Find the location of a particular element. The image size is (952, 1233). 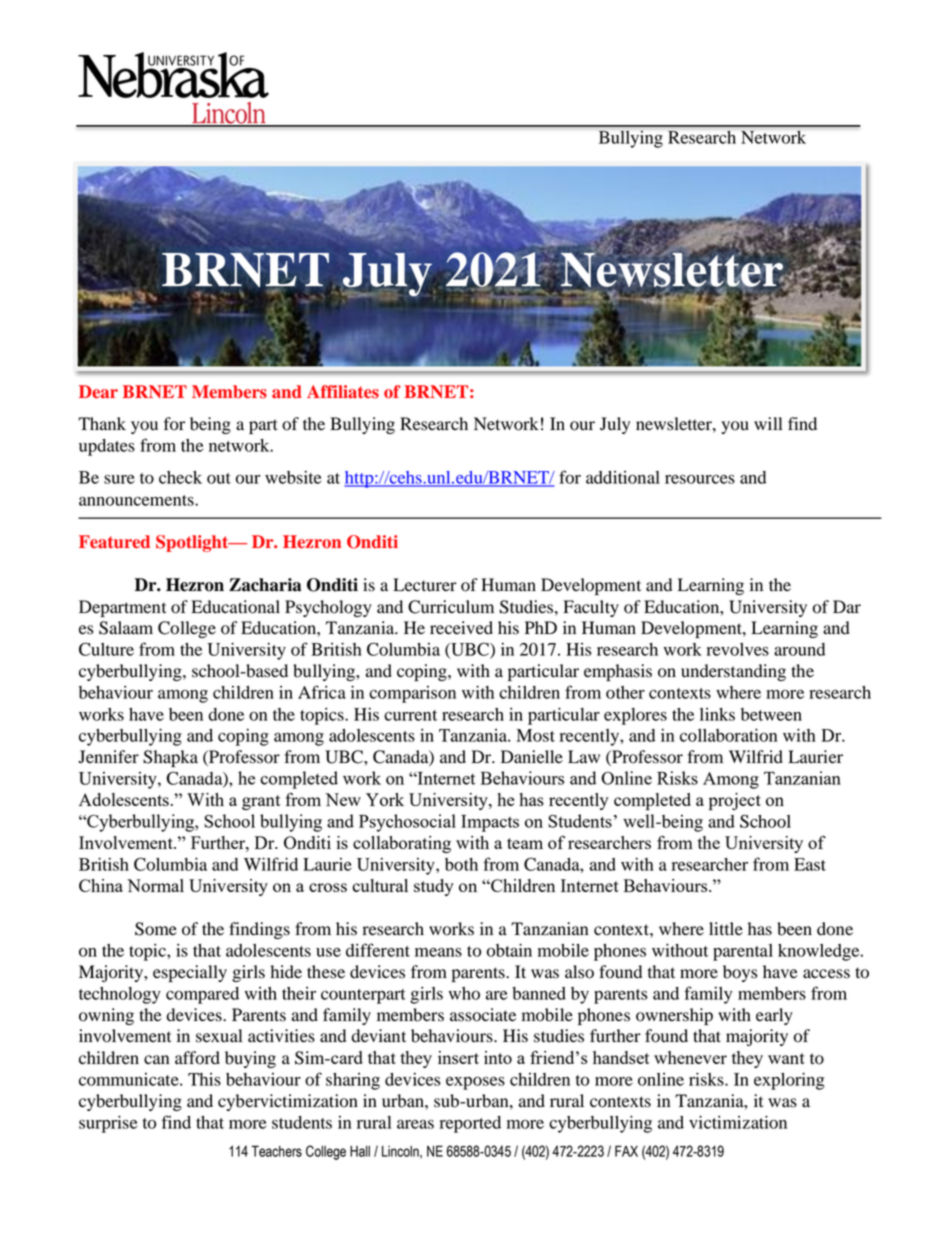

Thank is located at coordinates (102, 423).
